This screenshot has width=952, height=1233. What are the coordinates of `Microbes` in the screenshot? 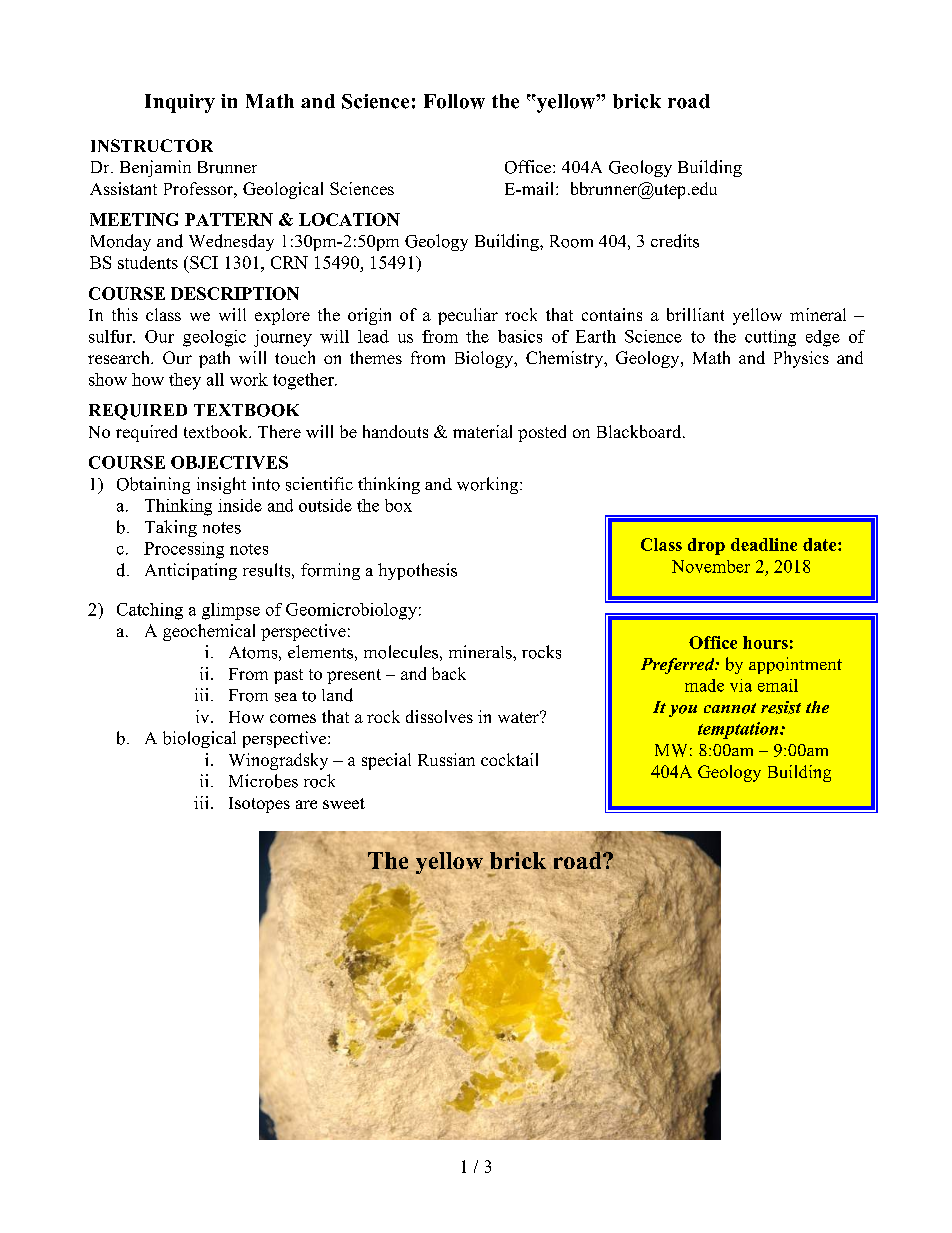 It's located at (263, 781).
